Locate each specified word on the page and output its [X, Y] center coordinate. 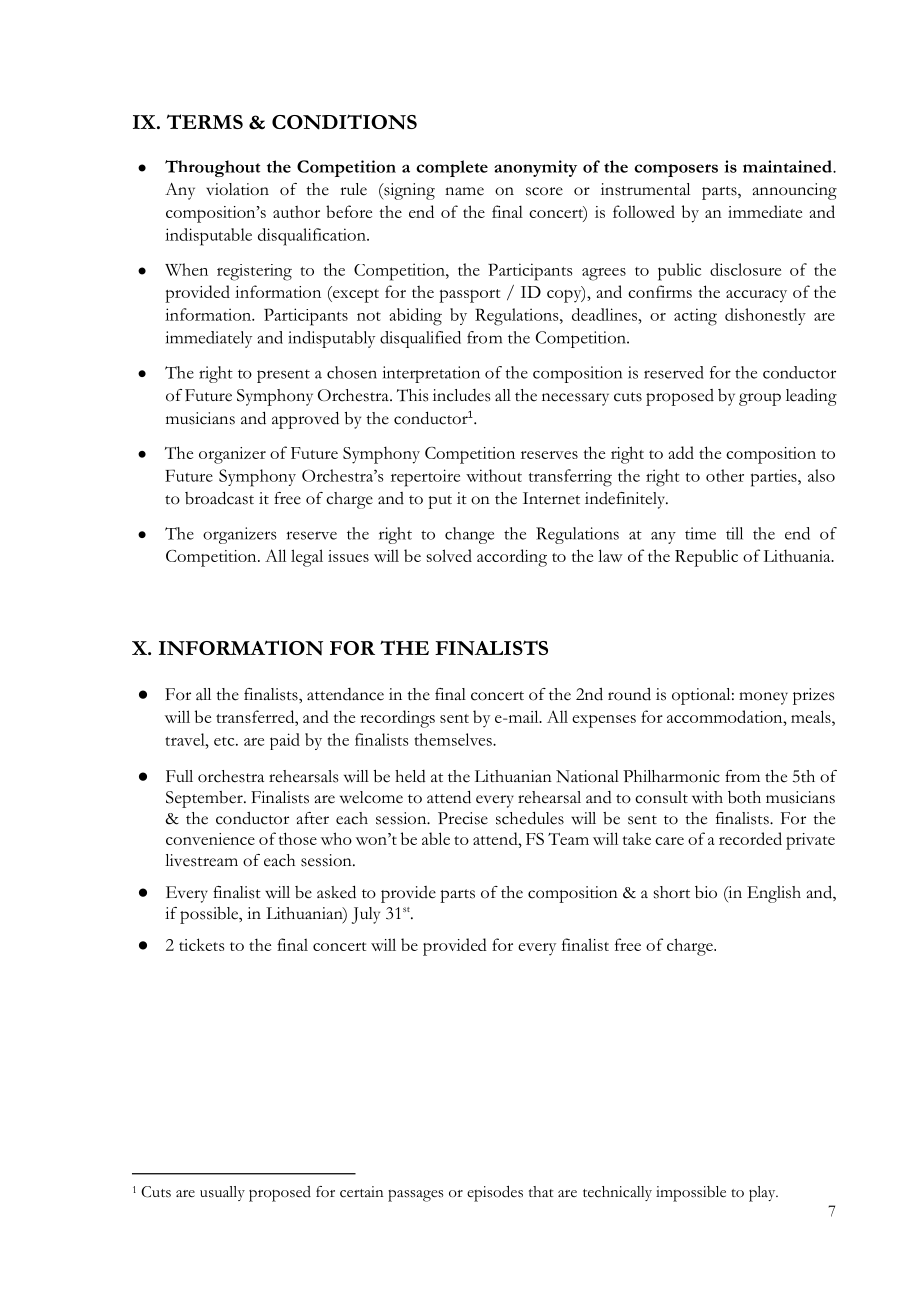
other [725, 475]
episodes [495, 1194]
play [763, 1194]
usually [222, 1193]
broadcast [219, 498]
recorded [750, 838]
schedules [530, 818]
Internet [551, 498]
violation [237, 189]
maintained [788, 166]
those [297, 838]
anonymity [535, 168]
